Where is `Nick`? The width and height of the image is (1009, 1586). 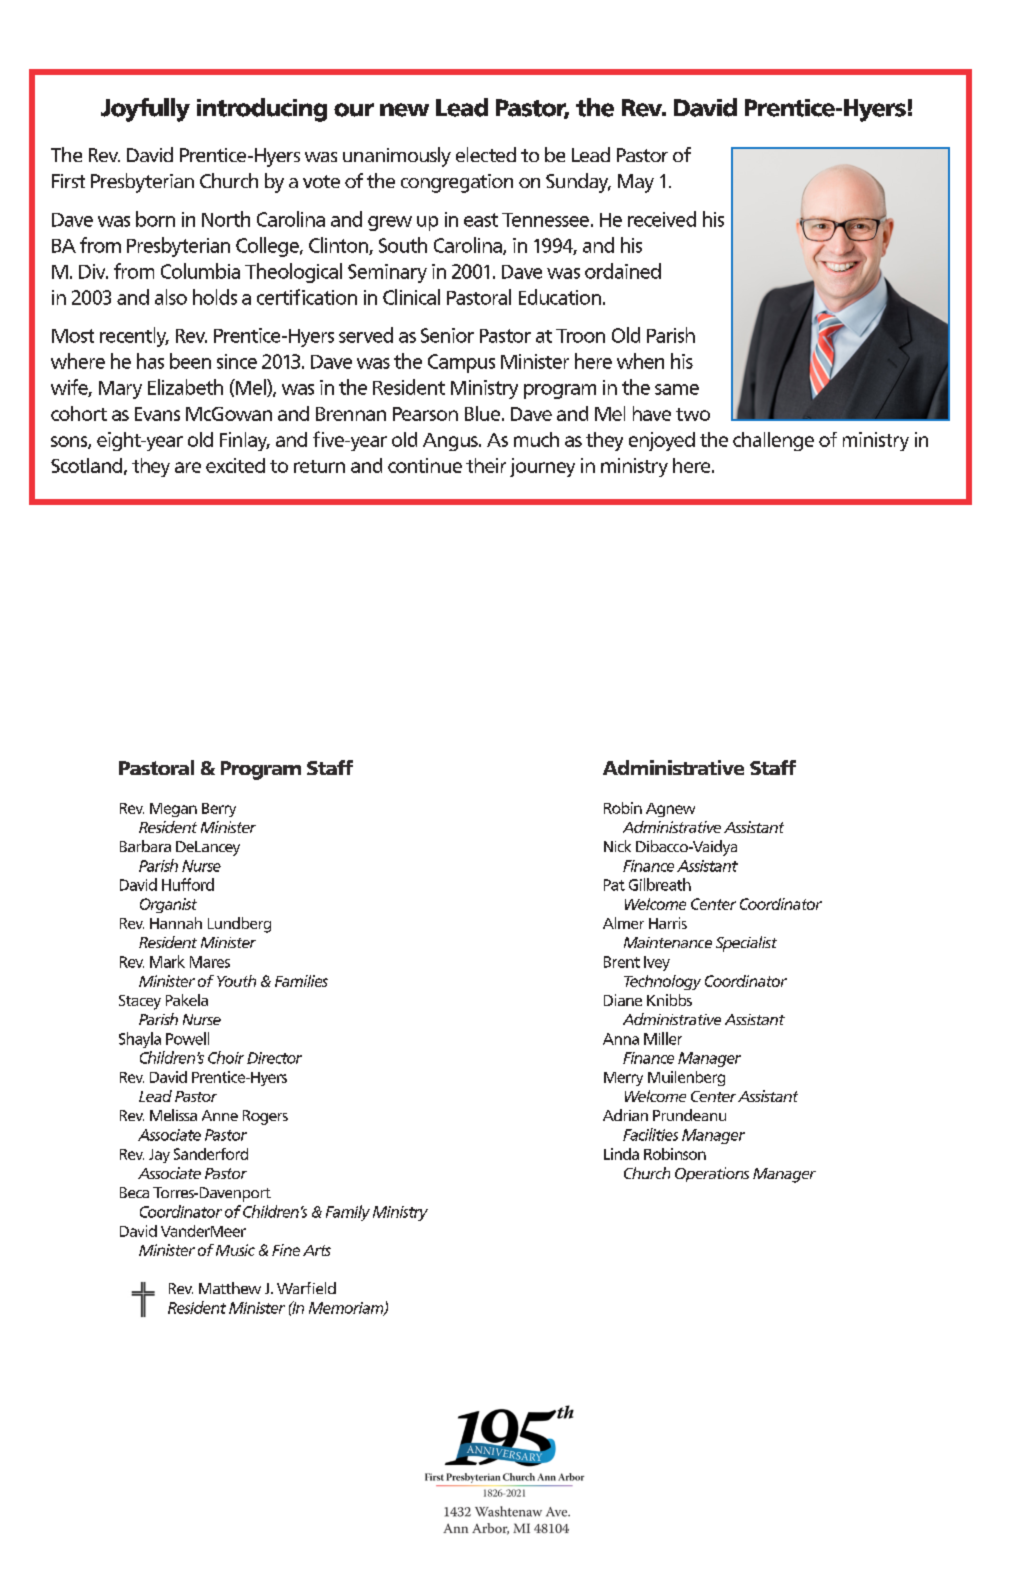
Nick is located at coordinates (617, 846).
